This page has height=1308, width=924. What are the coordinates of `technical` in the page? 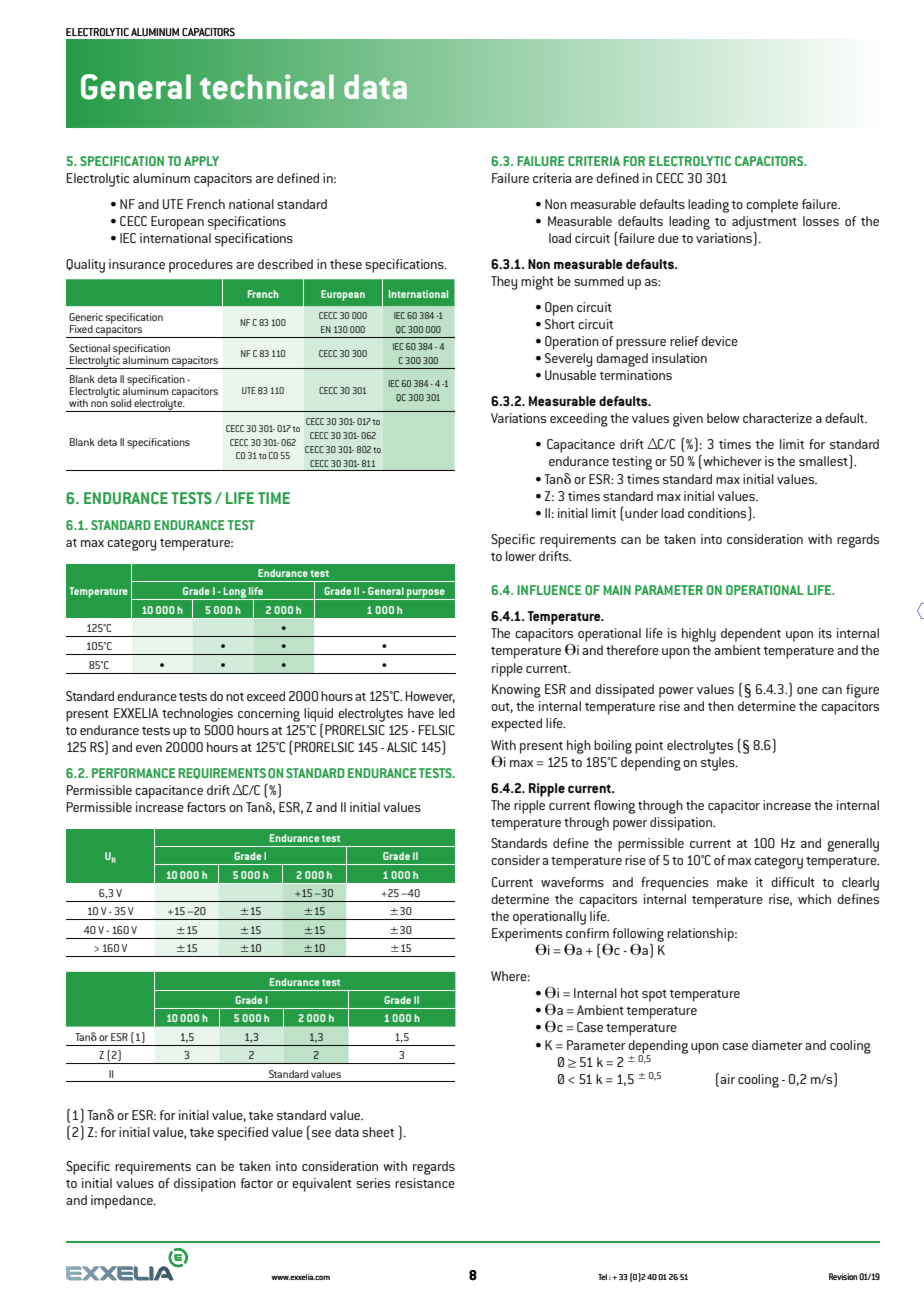 It's located at (267, 87).
